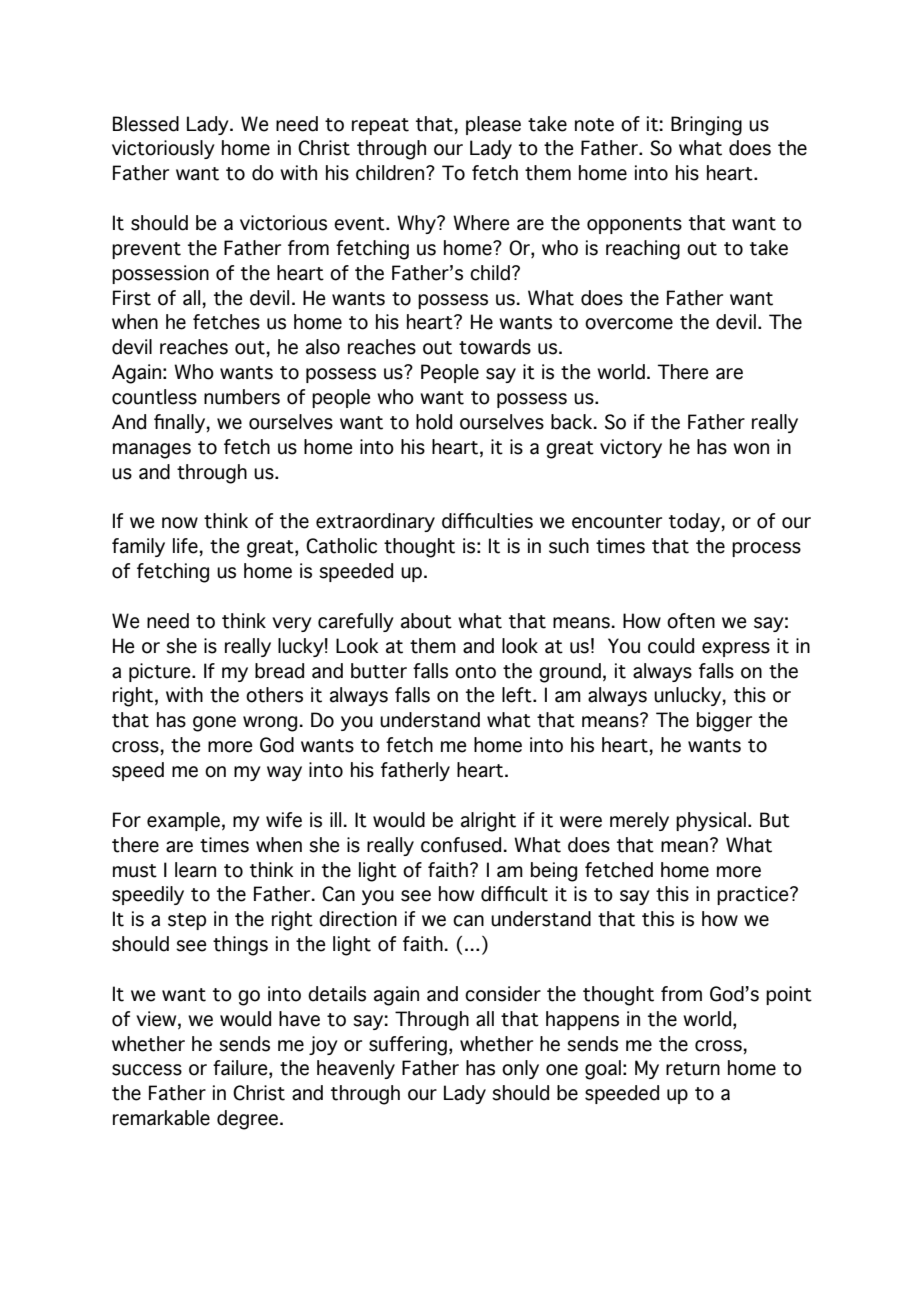  Describe the element at coordinates (242, 397) in the page. I see `numbers` at that location.
